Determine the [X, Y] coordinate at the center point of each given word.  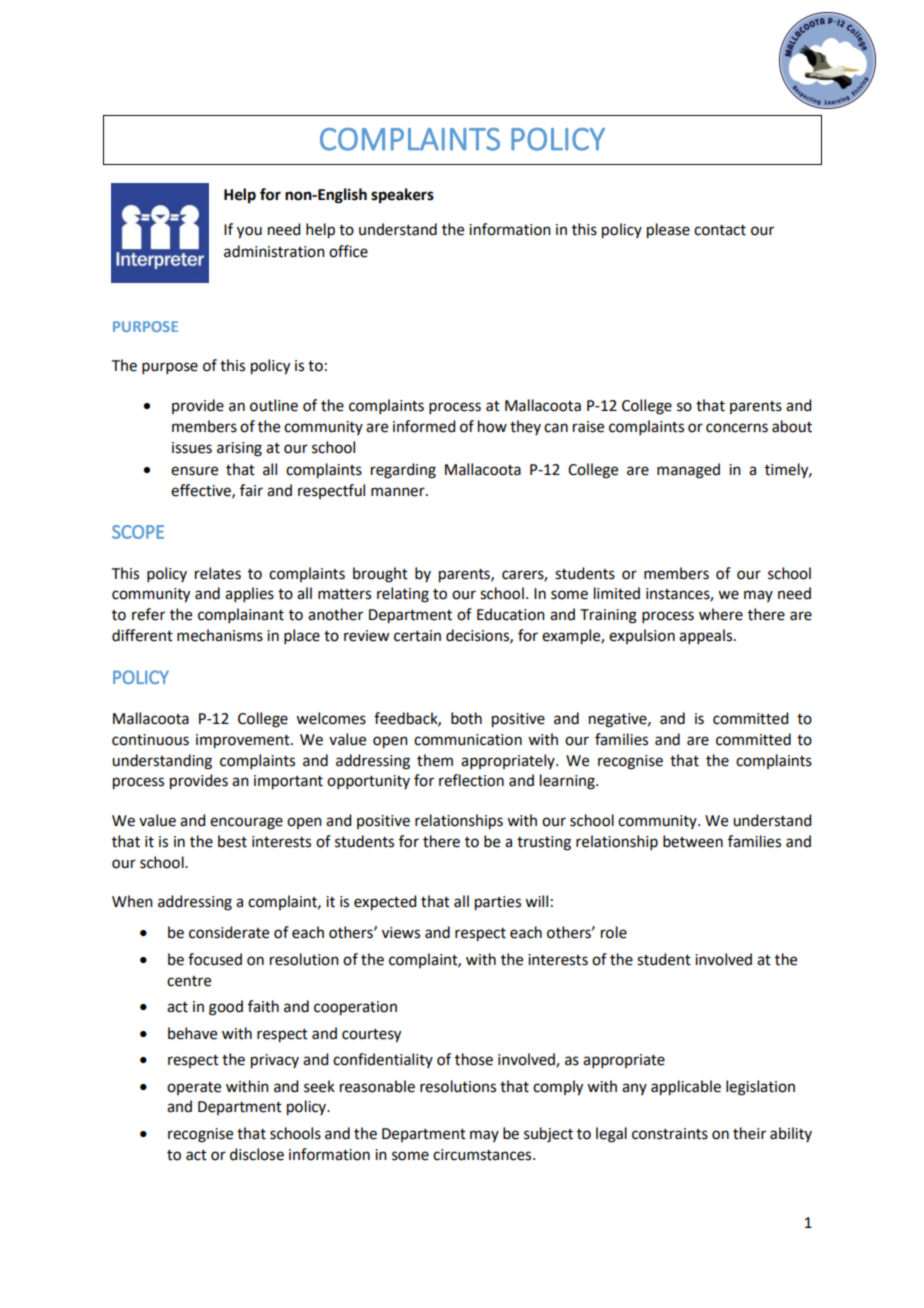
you [249, 232]
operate [194, 1088]
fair [251, 490]
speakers [402, 196]
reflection [471, 780]
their [749, 1133]
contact [720, 230]
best [232, 841]
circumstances [483, 1155]
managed [688, 471]
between [693, 841]
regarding [403, 471]
